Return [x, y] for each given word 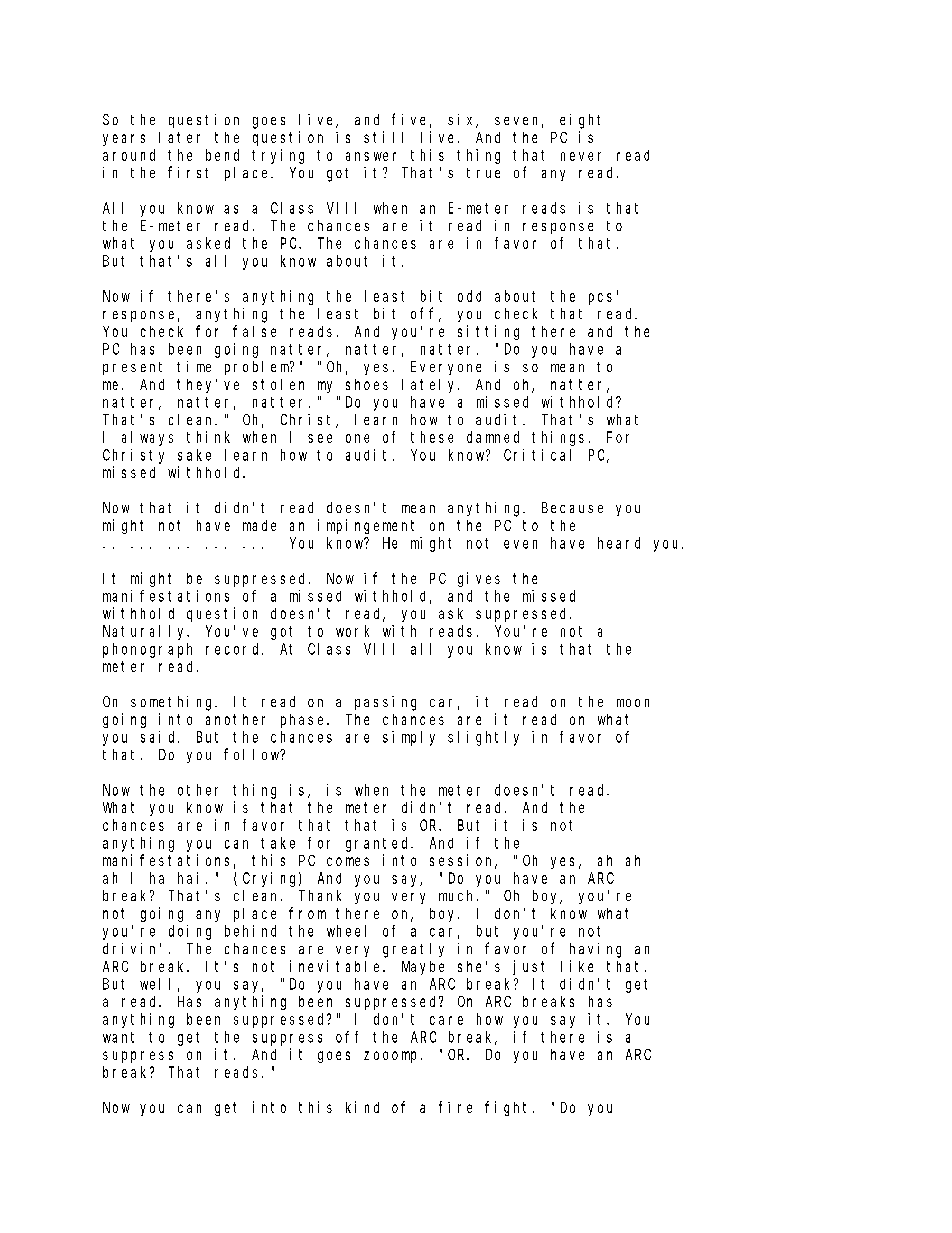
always [147, 438]
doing [190, 932]
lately [430, 386]
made [259, 525]
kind [362, 1107]
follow [253, 754]
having [595, 950]
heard [619, 543]
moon [633, 703]
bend [222, 155]
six [463, 121]
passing [385, 703]
